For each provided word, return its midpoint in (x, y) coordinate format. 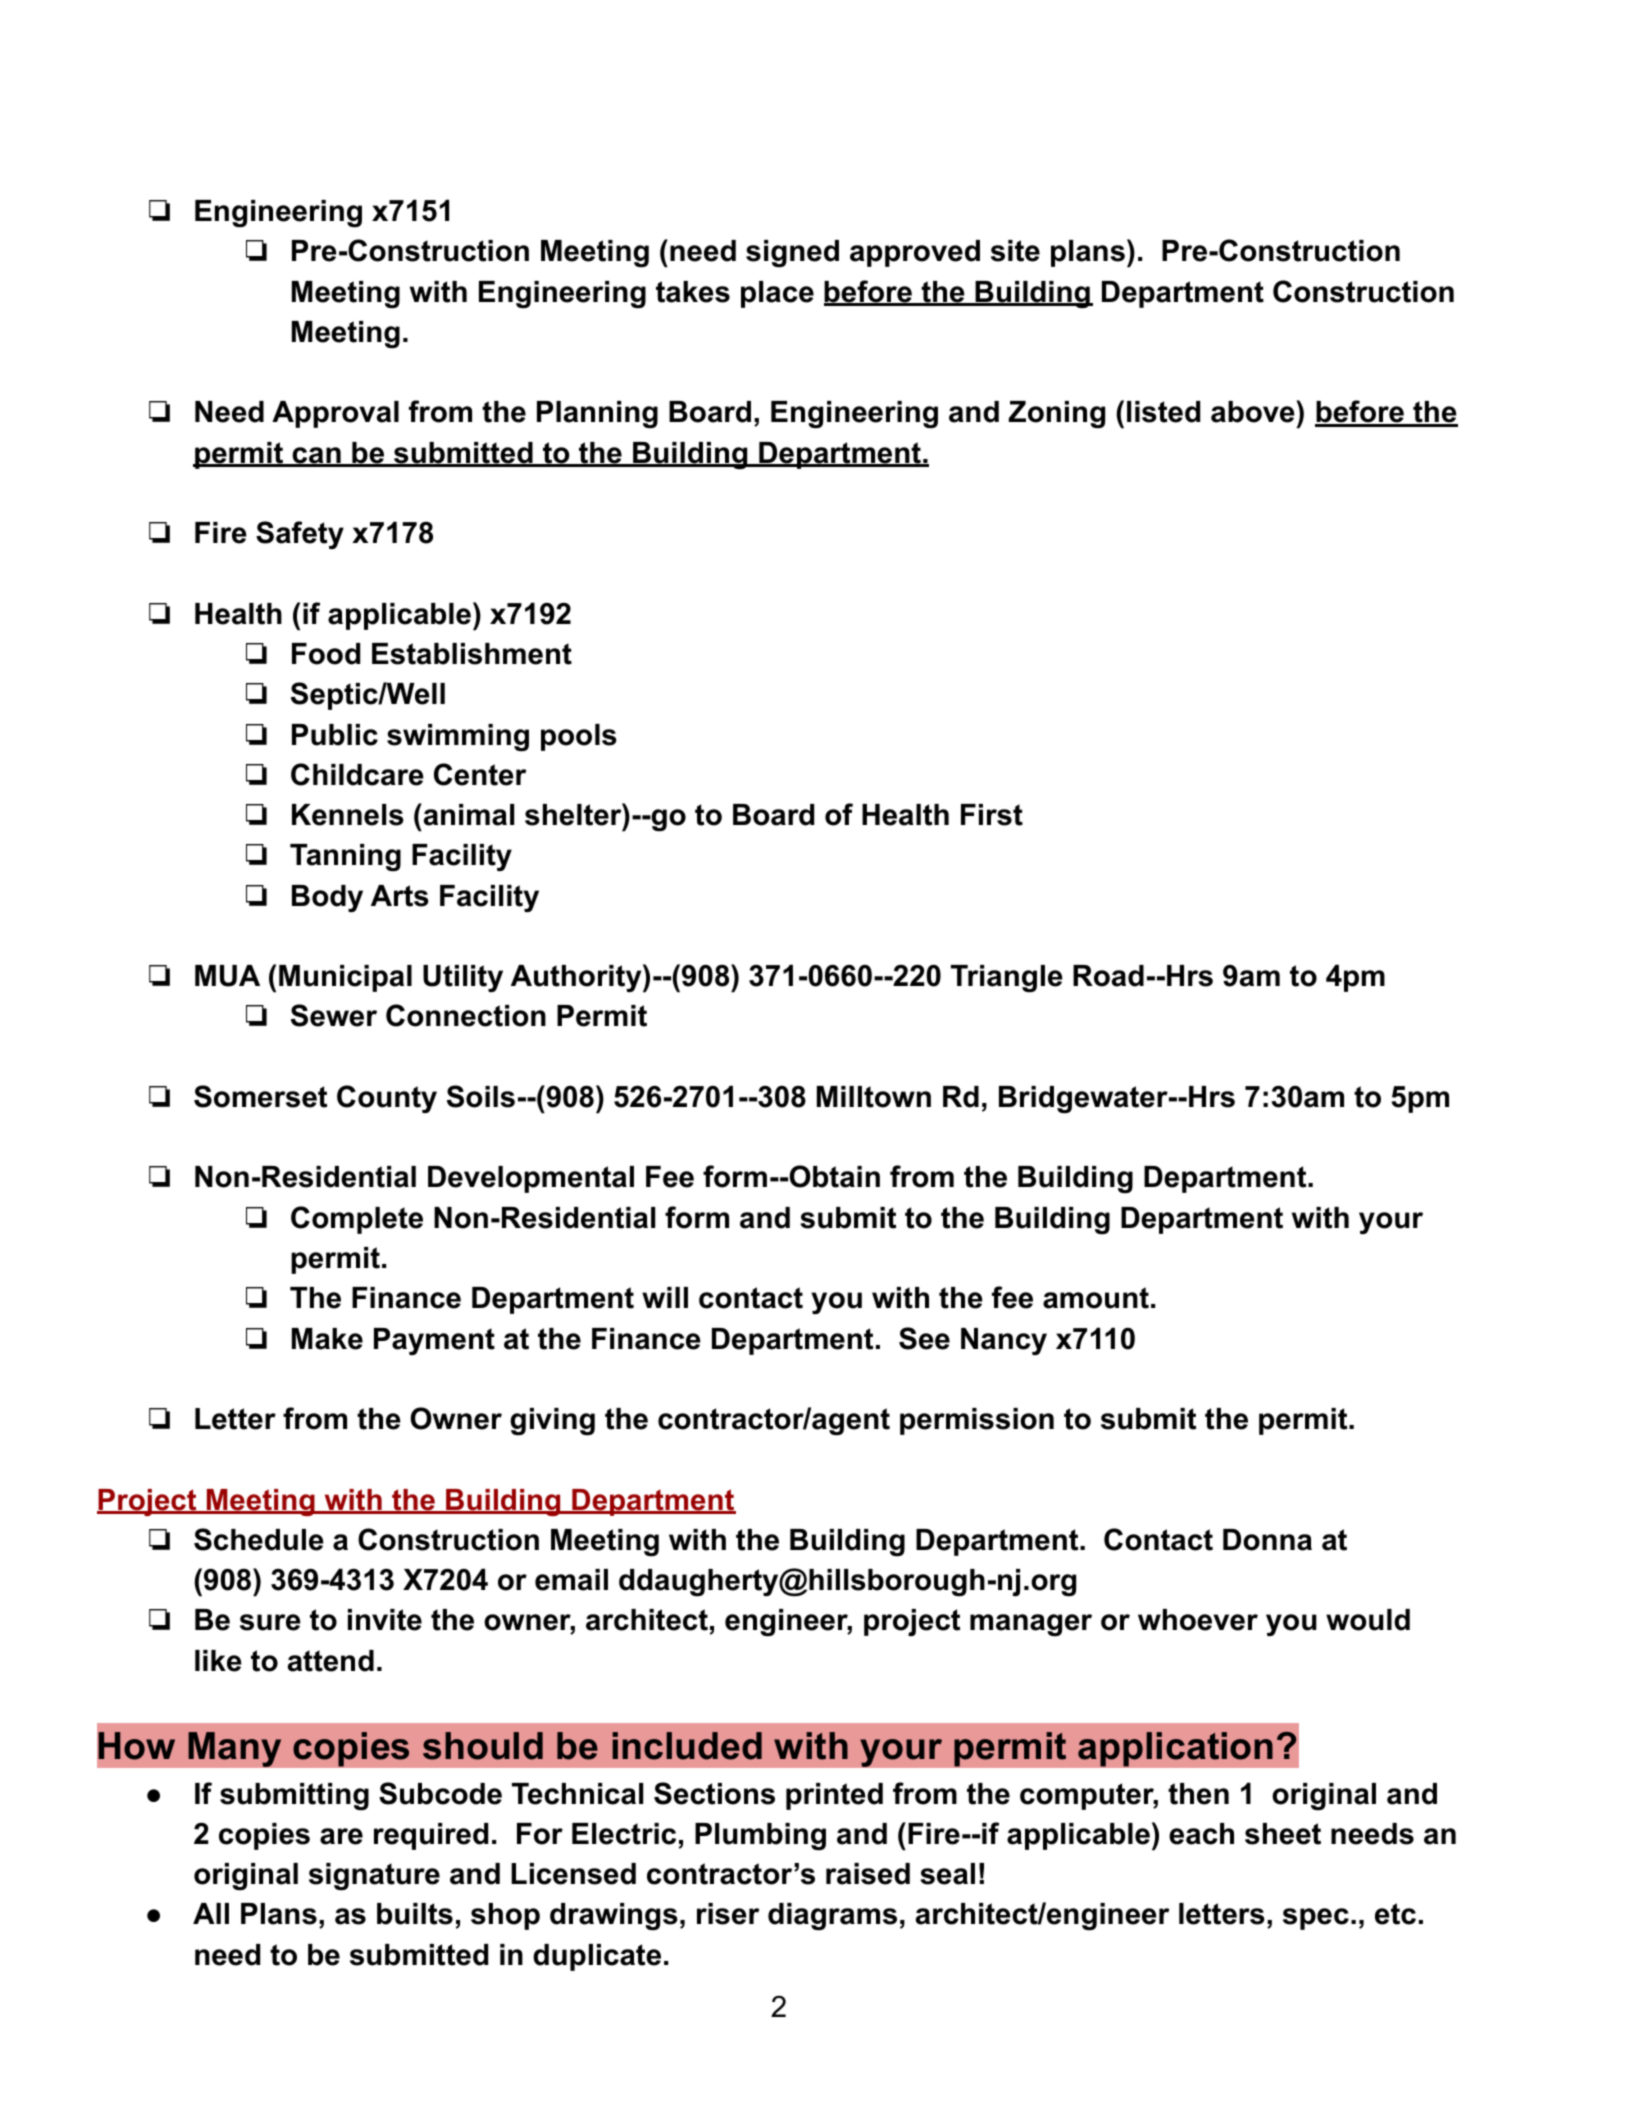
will (665, 1297)
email (571, 1580)
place (777, 294)
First (992, 815)
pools (579, 737)
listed (1163, 412)
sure (270, 1622)
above (1254, 411)
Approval (335, 414)
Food (326, 654)
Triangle (1007, 979)
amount (1096, 1298)
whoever (1198, 1620)
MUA (227, 976)
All (211, 1913)
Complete (357, 1220)
